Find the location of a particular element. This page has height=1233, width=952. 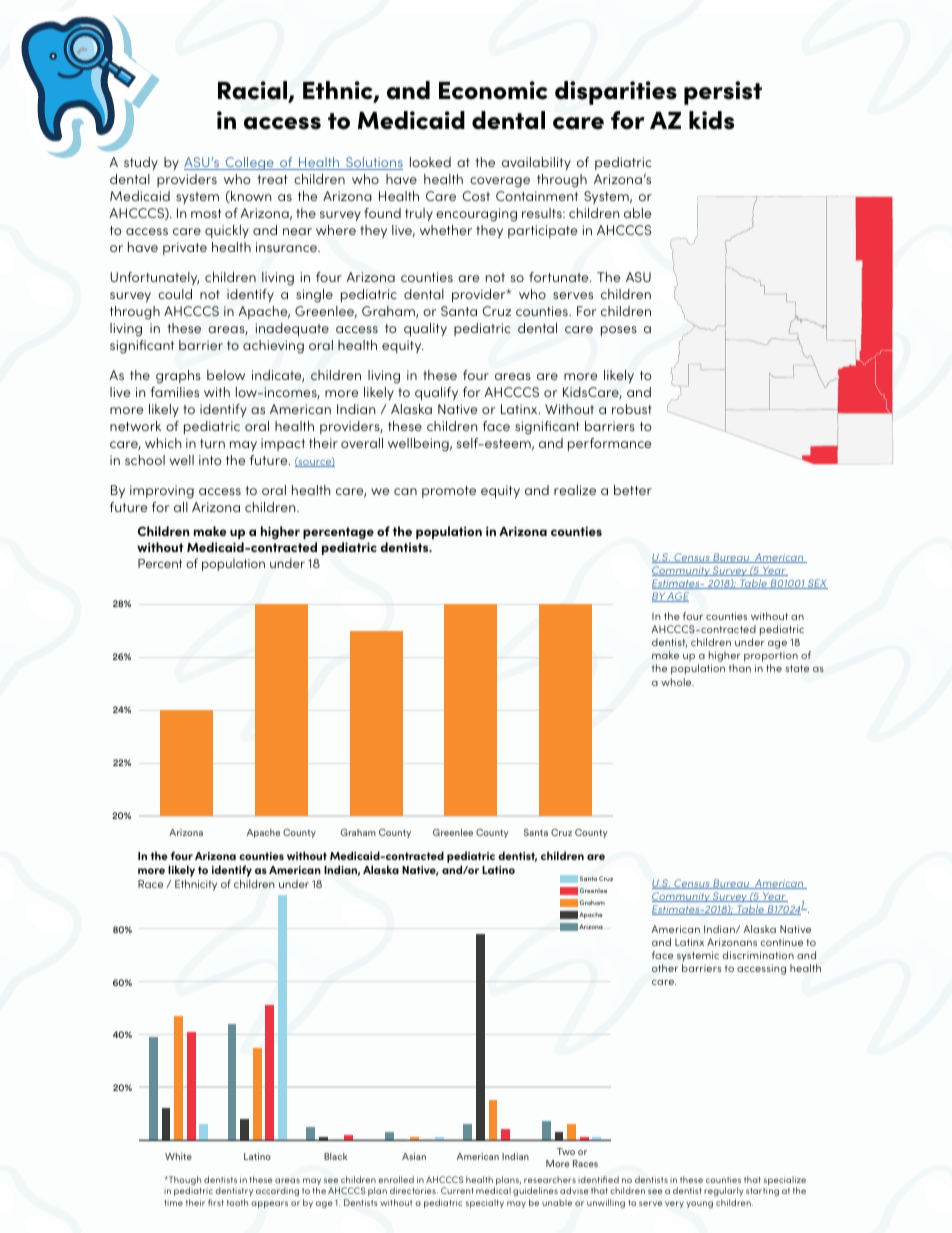

White is located at coordinates (178, 1156).
